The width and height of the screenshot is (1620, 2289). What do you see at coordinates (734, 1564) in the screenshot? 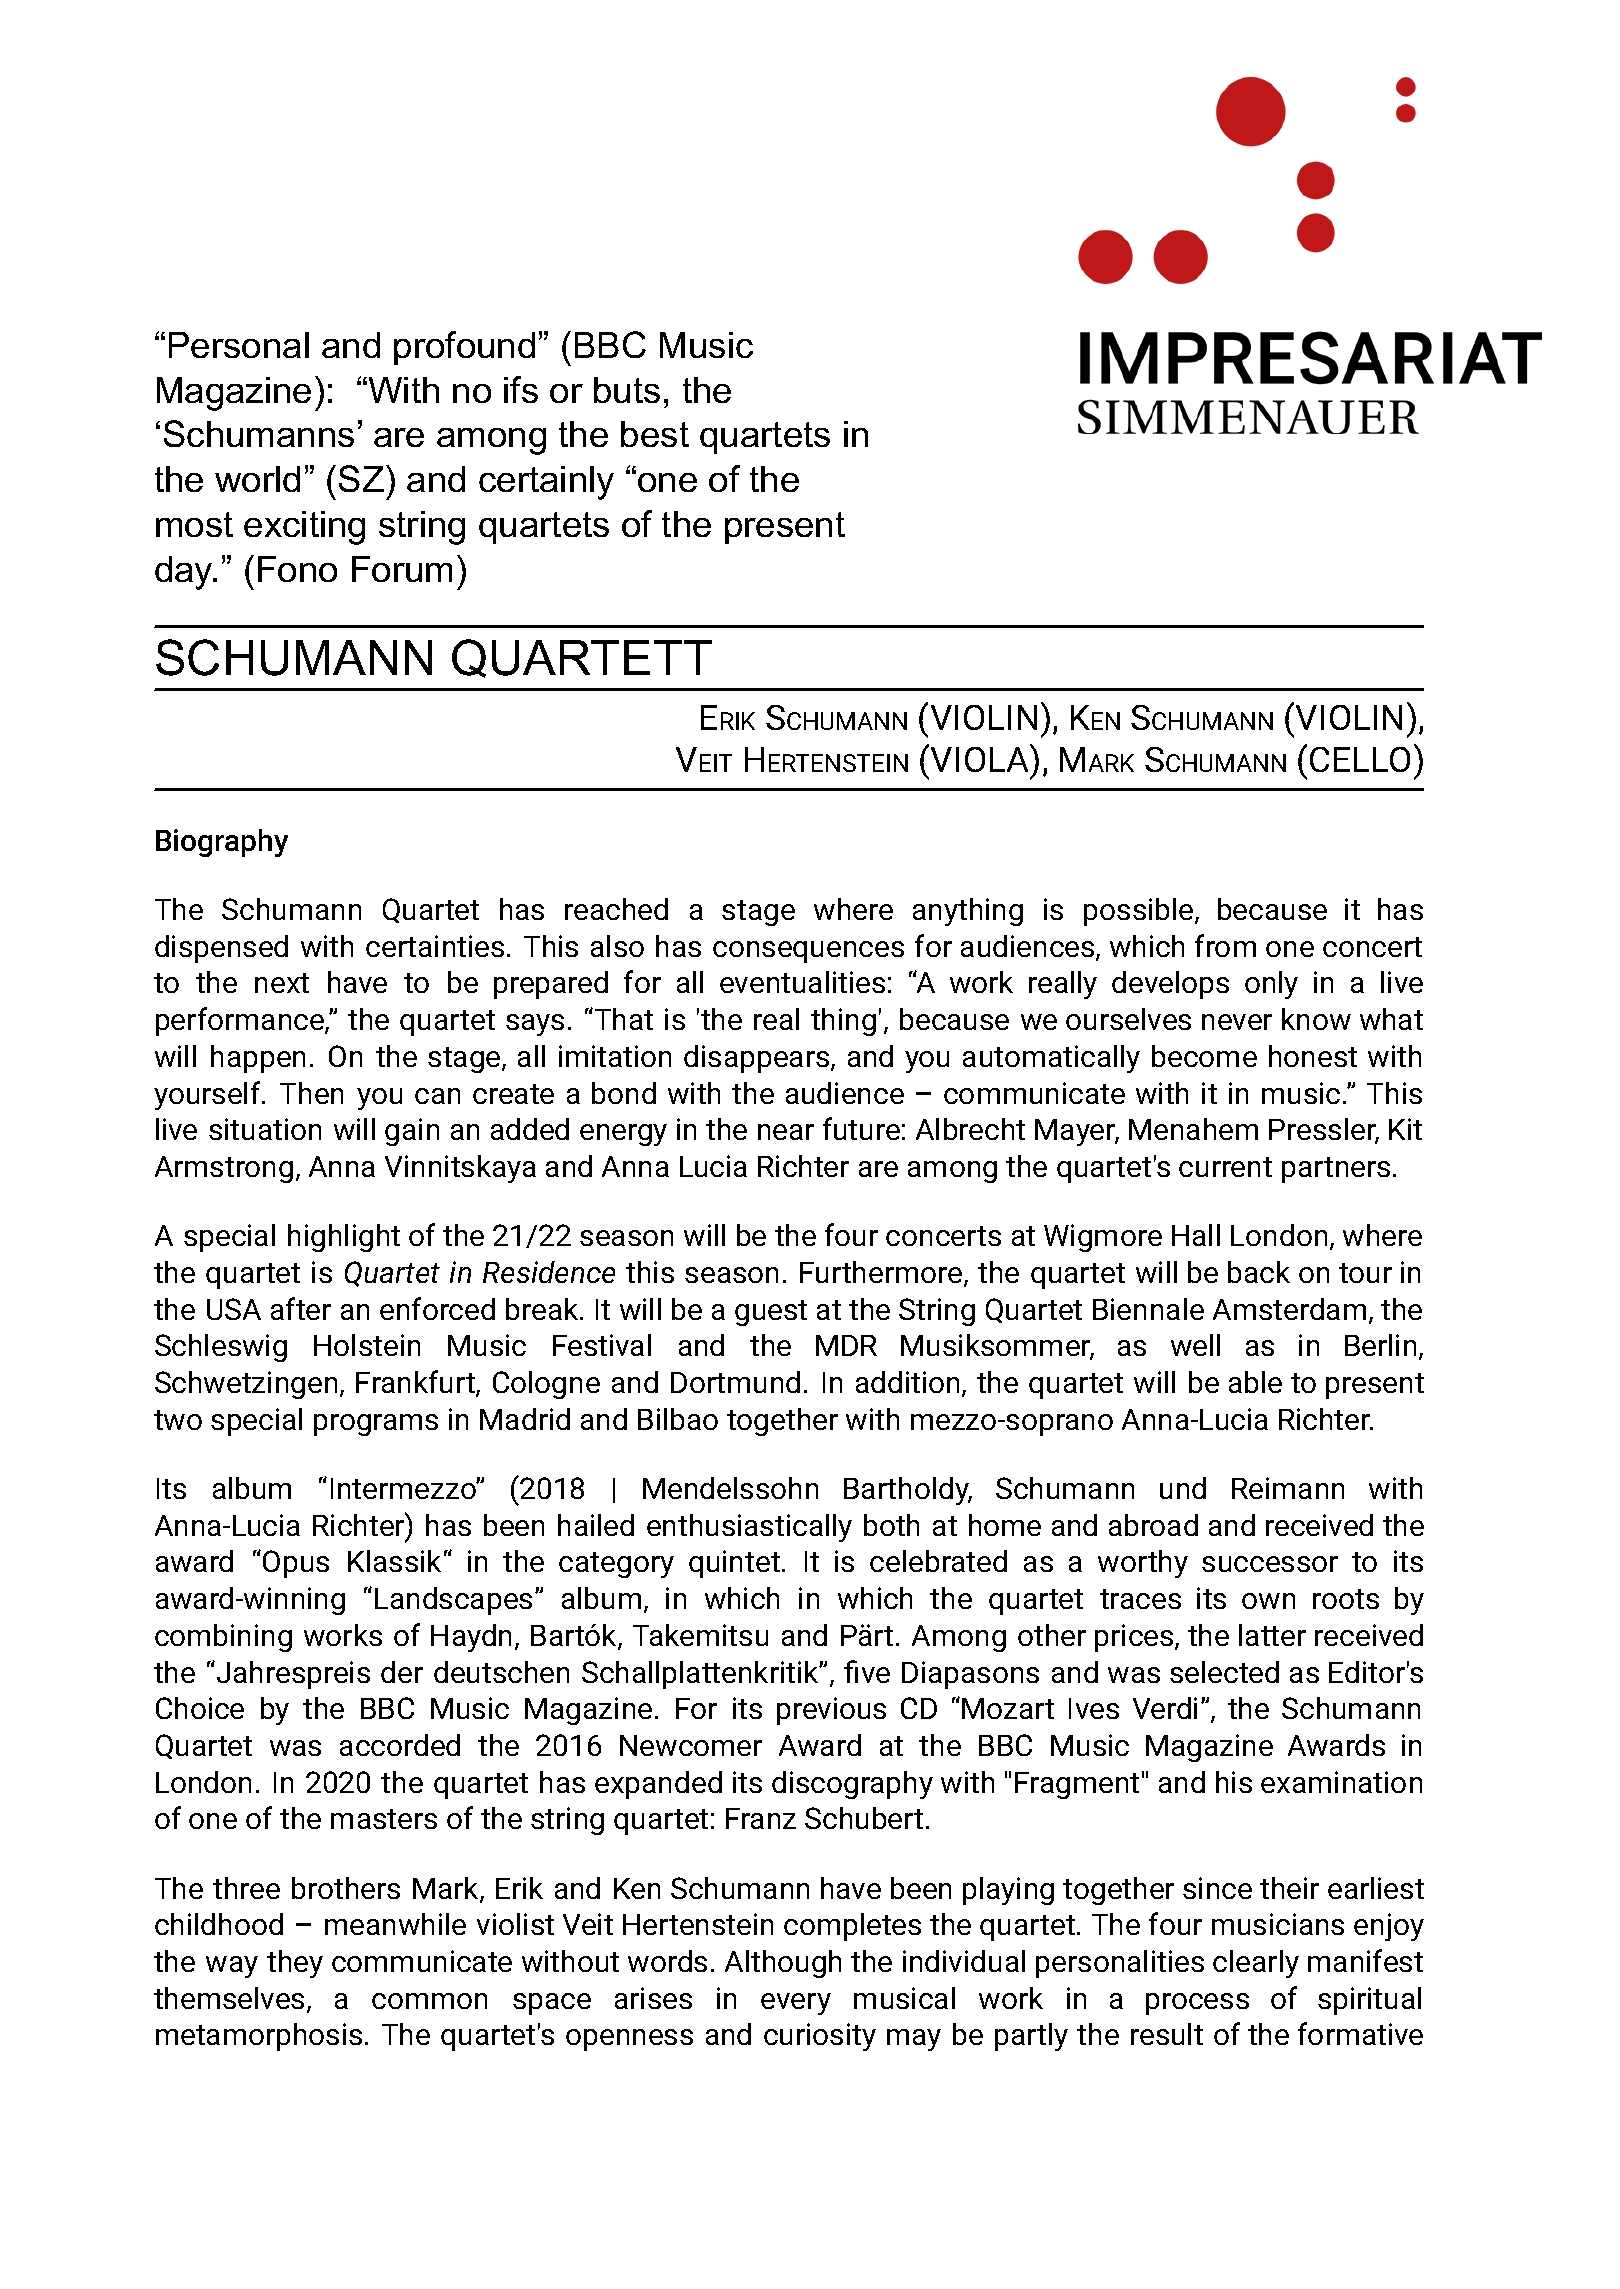
I see `quintet` at bounding box center [734, 1564].
